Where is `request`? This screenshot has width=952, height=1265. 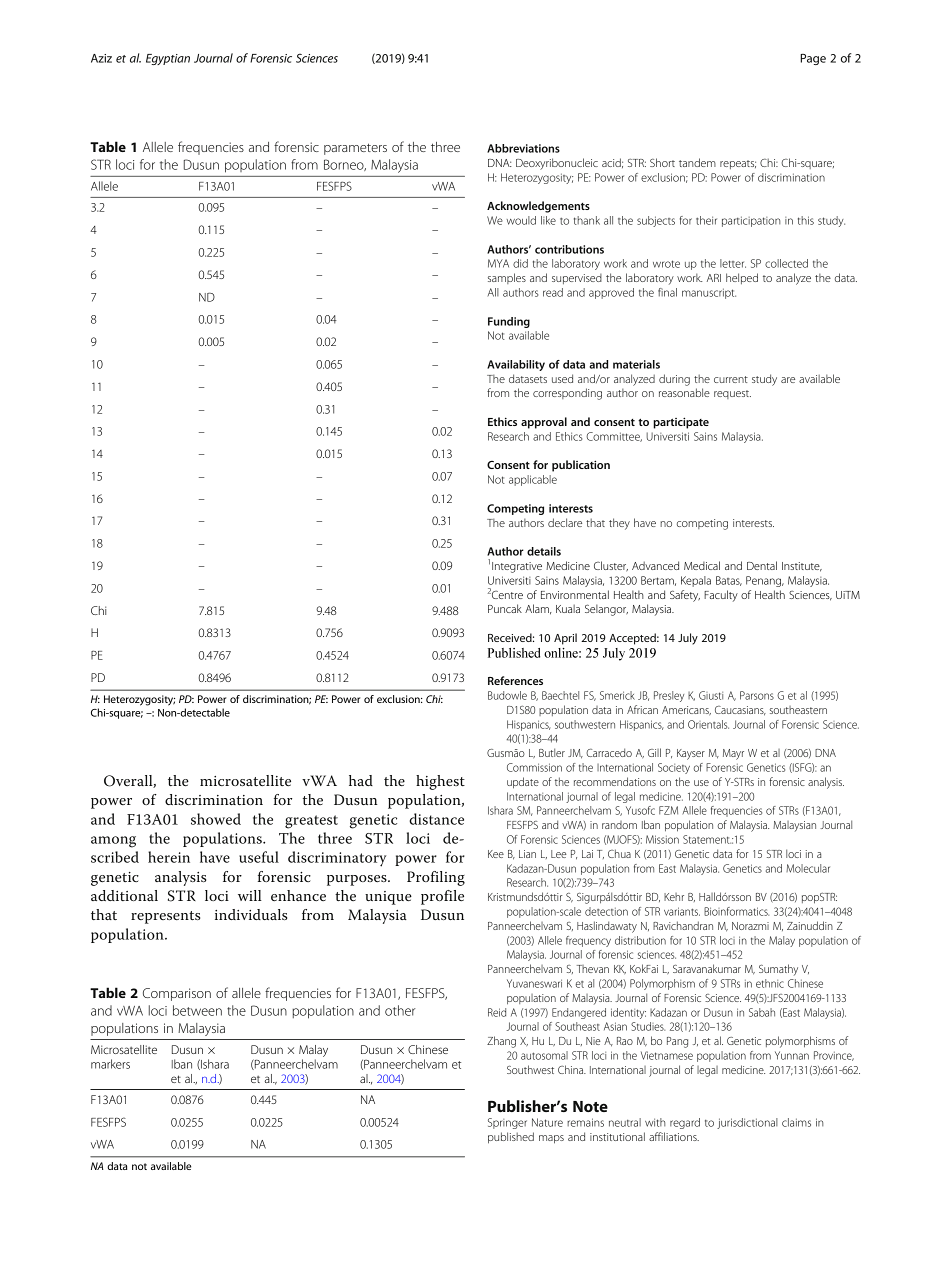
request is located at coordinates (732, 394).
